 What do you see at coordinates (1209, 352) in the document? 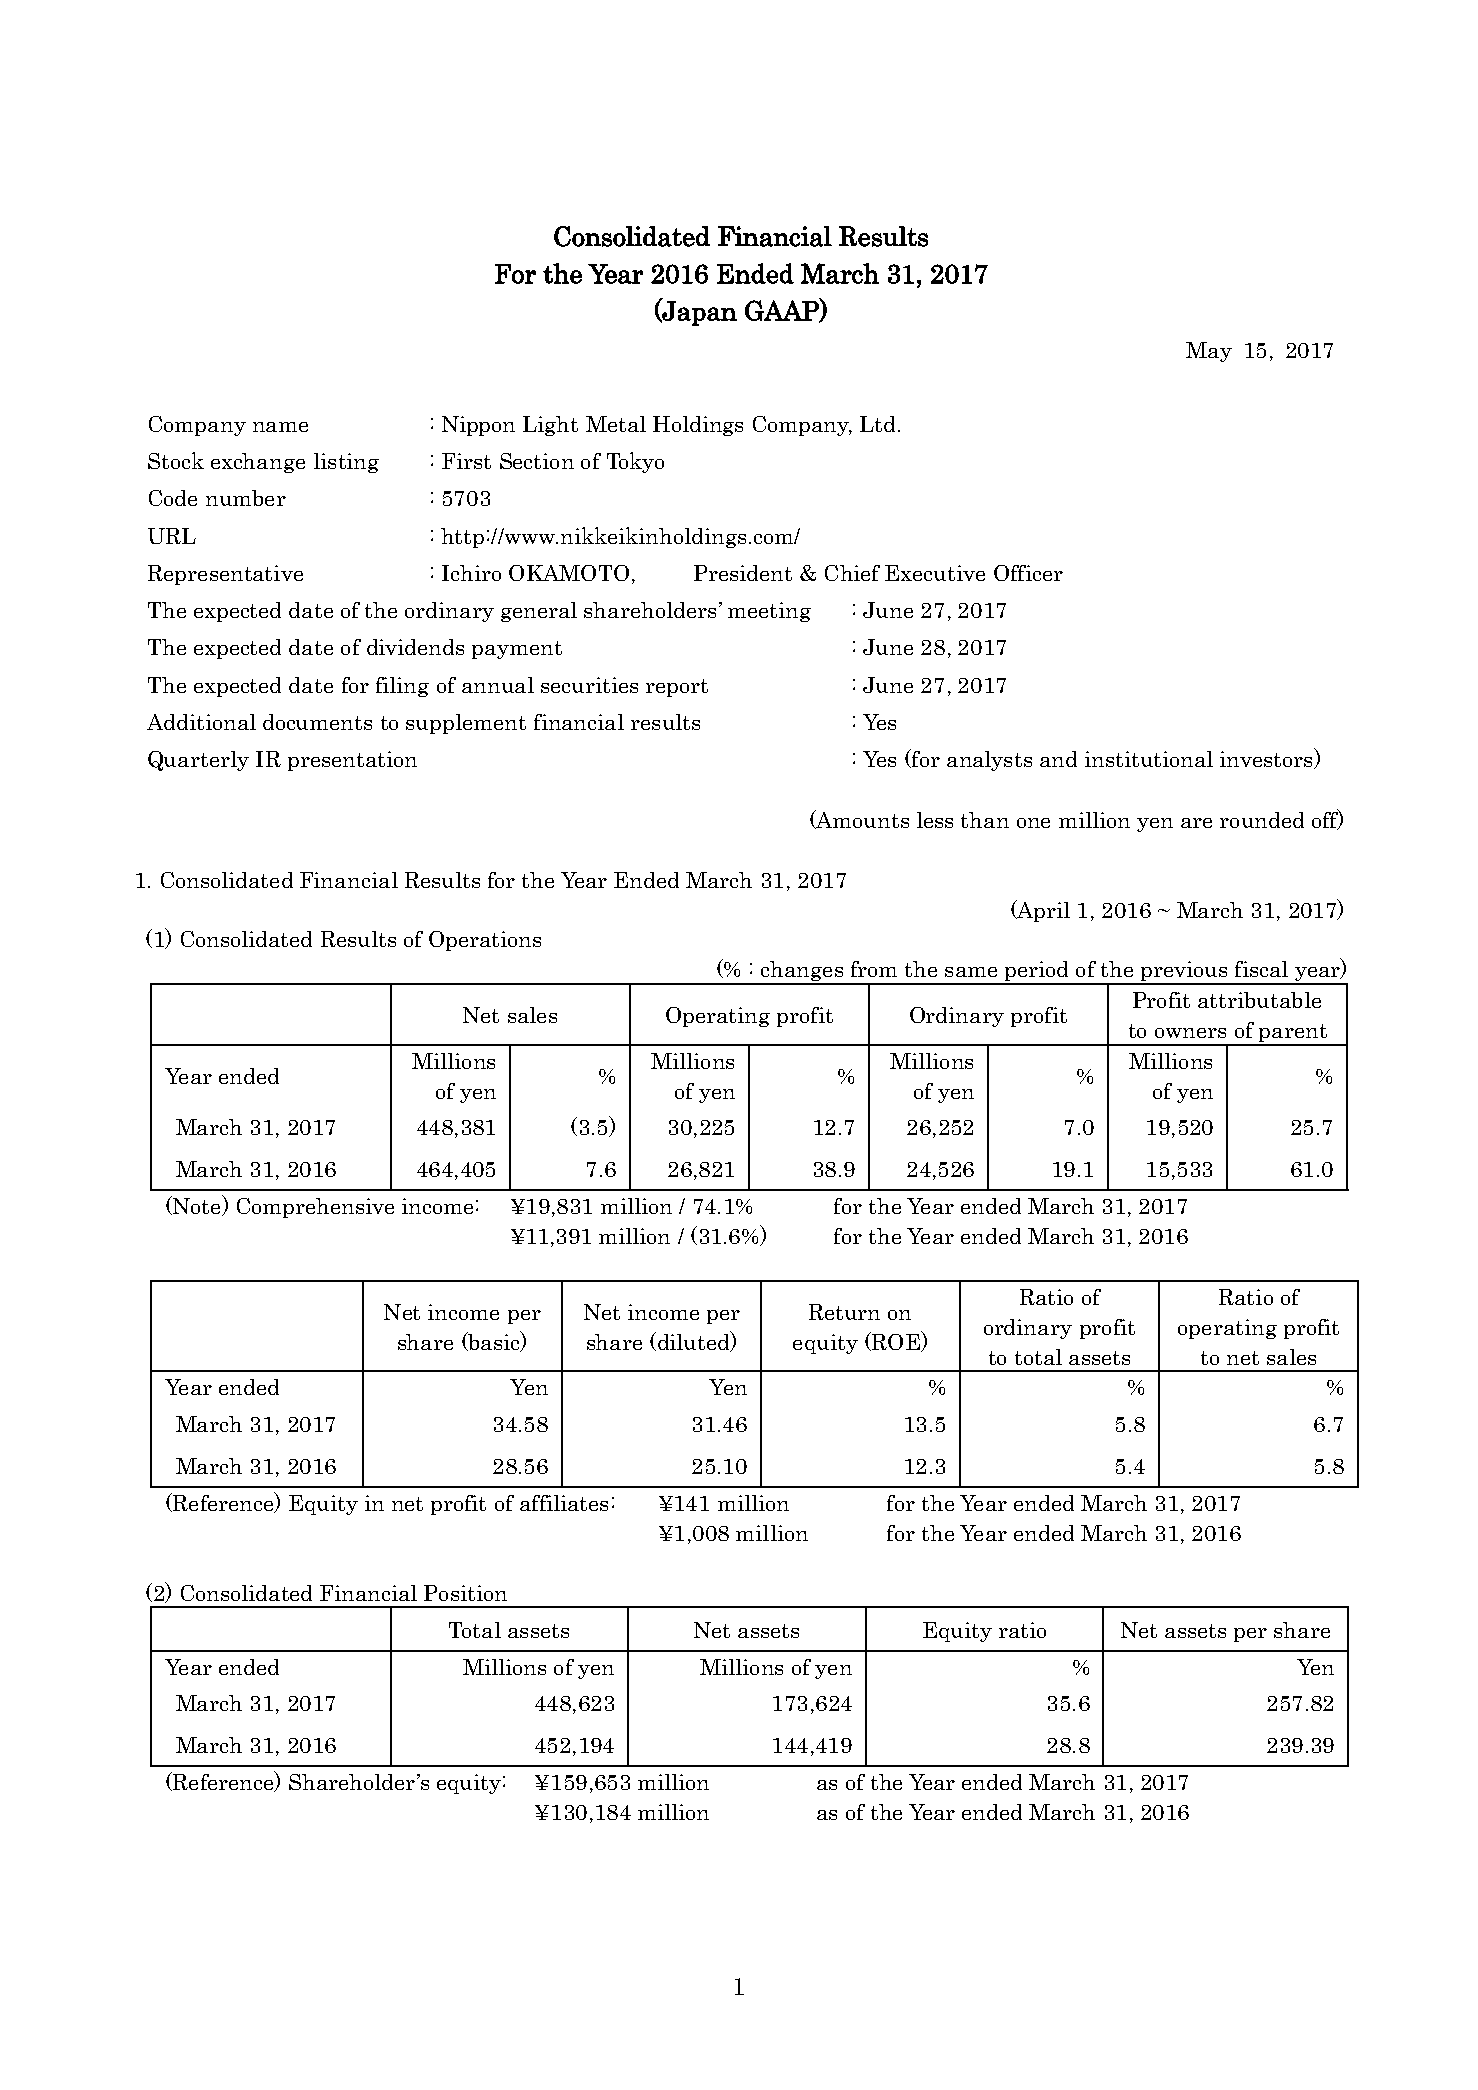
I see `May` at bounding box center [1209, 352].
